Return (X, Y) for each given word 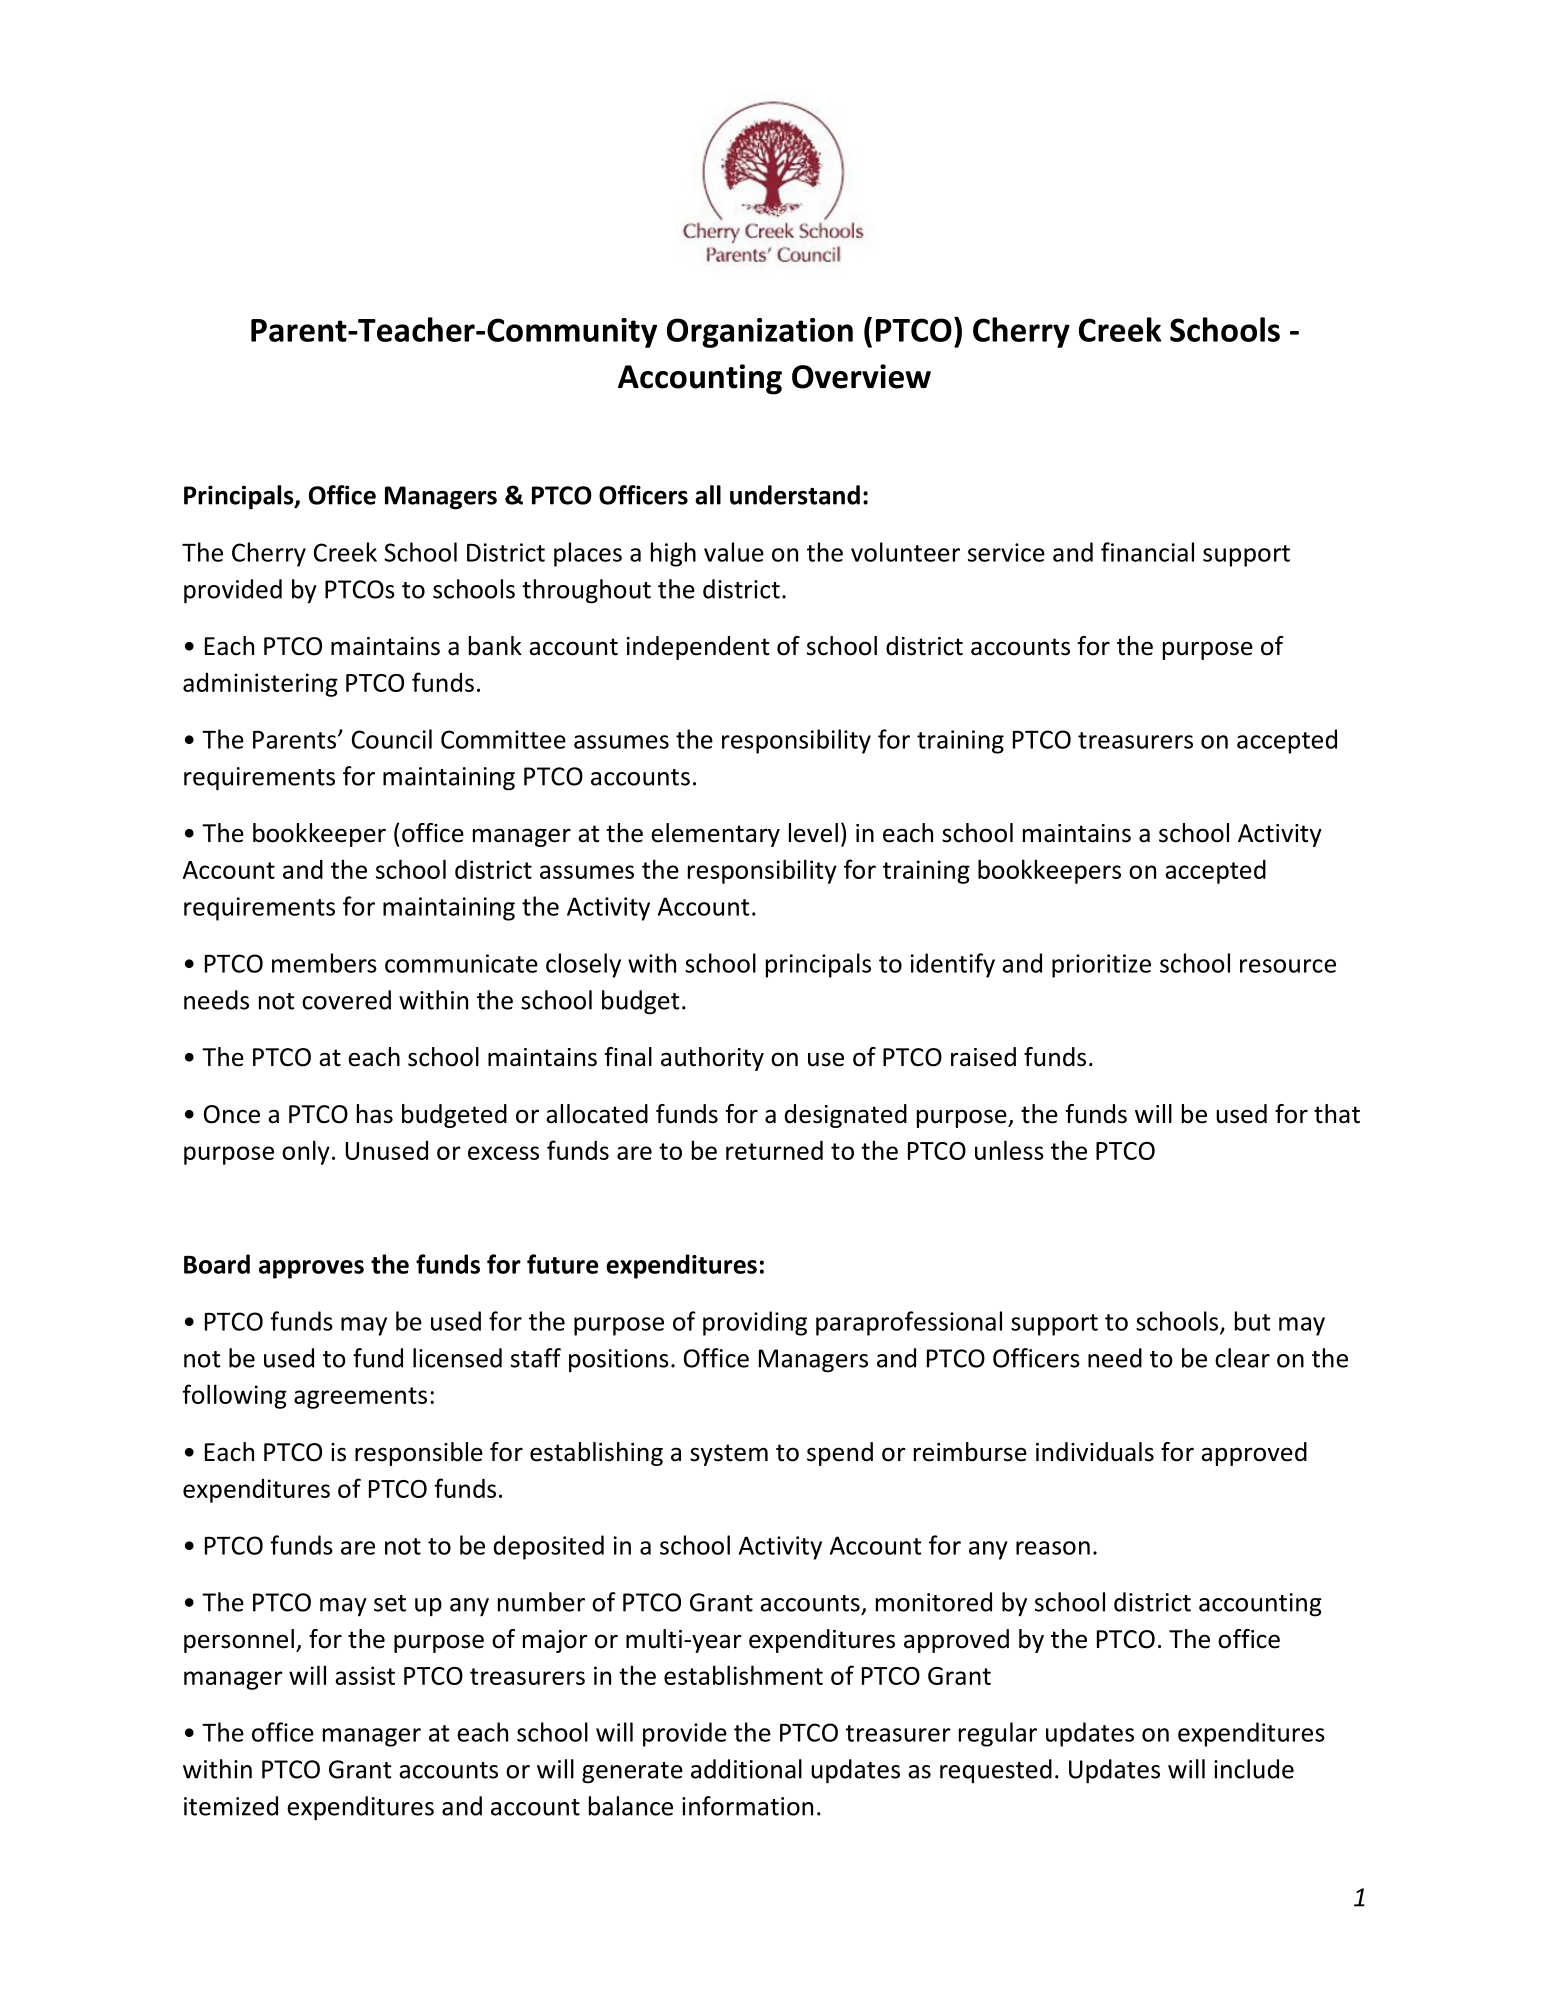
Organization (760, 333)
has (375, 1114)
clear (1242, 1358)
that (1337, 1114)
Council (392, 739)
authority (712, 1059)
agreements (360, 1398)
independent (698, 648)
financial (1147, 552)
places (588, 554)
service (1006, 552)
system (729, 1455)
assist (365, 1675)
